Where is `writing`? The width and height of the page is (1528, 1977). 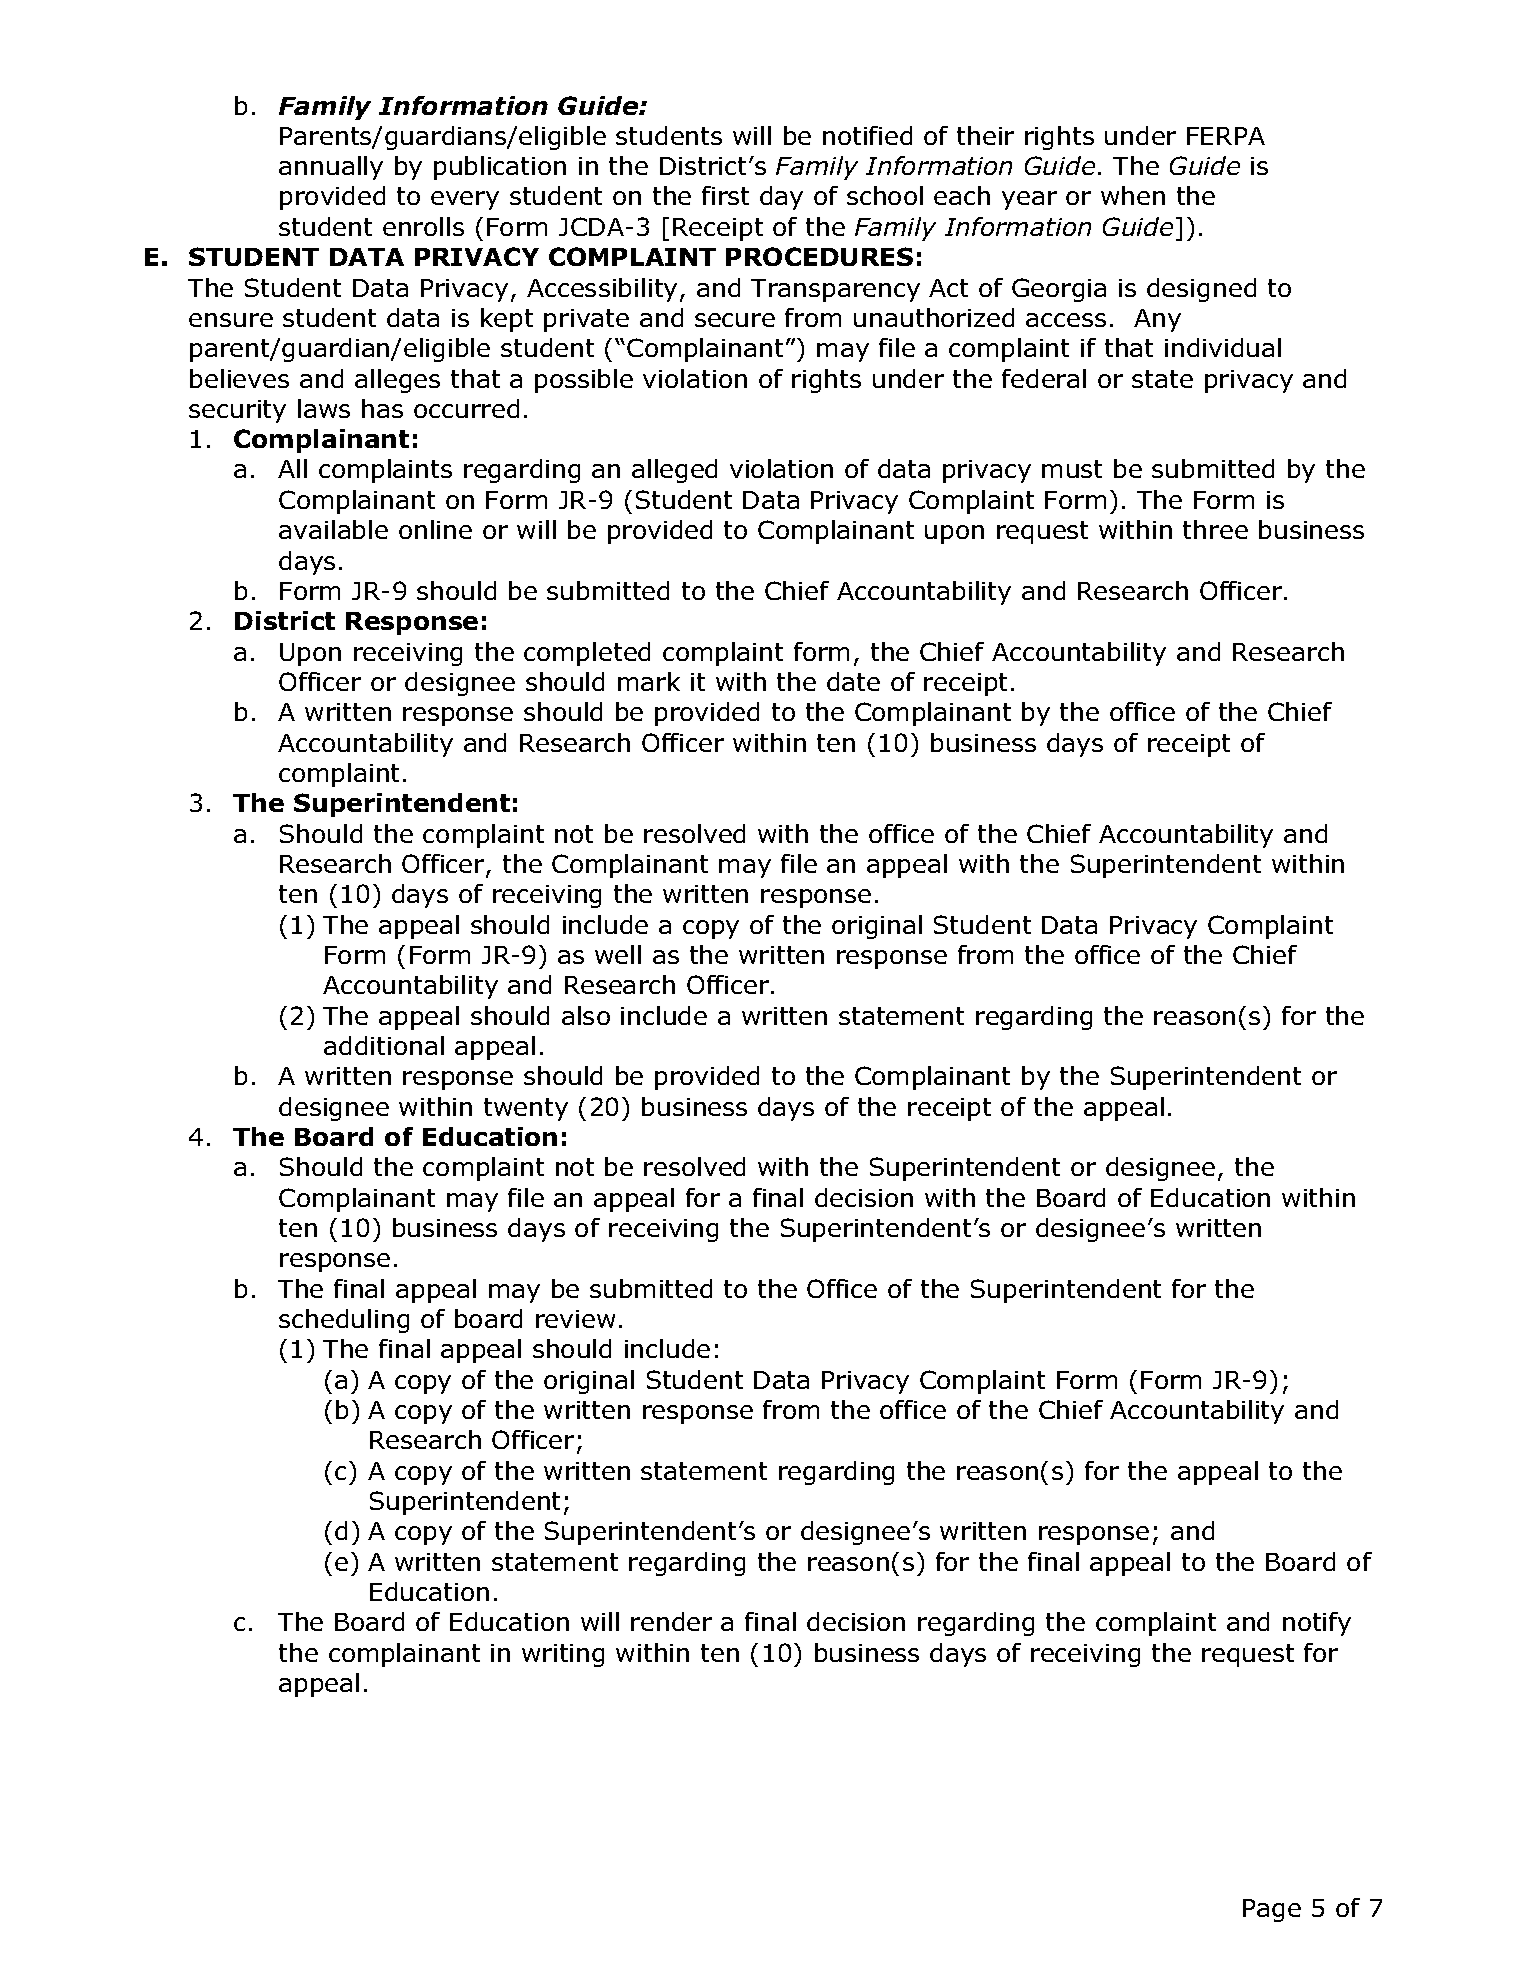 writing is located at coordinates (563, 1655).
